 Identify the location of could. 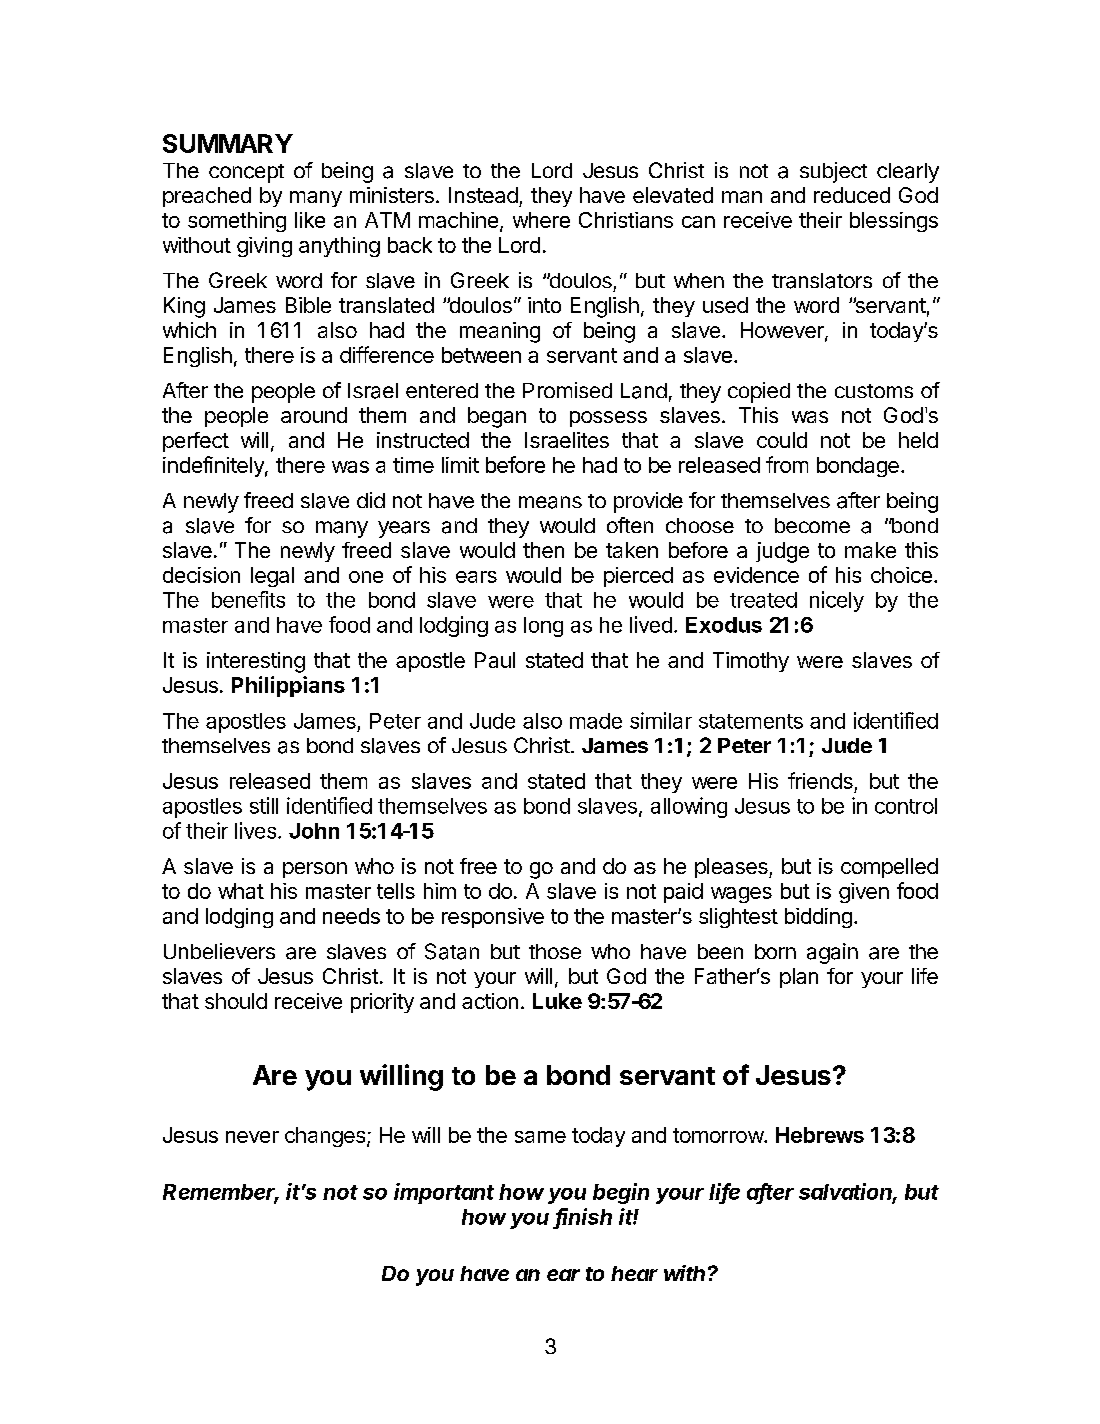
(782, 440).
